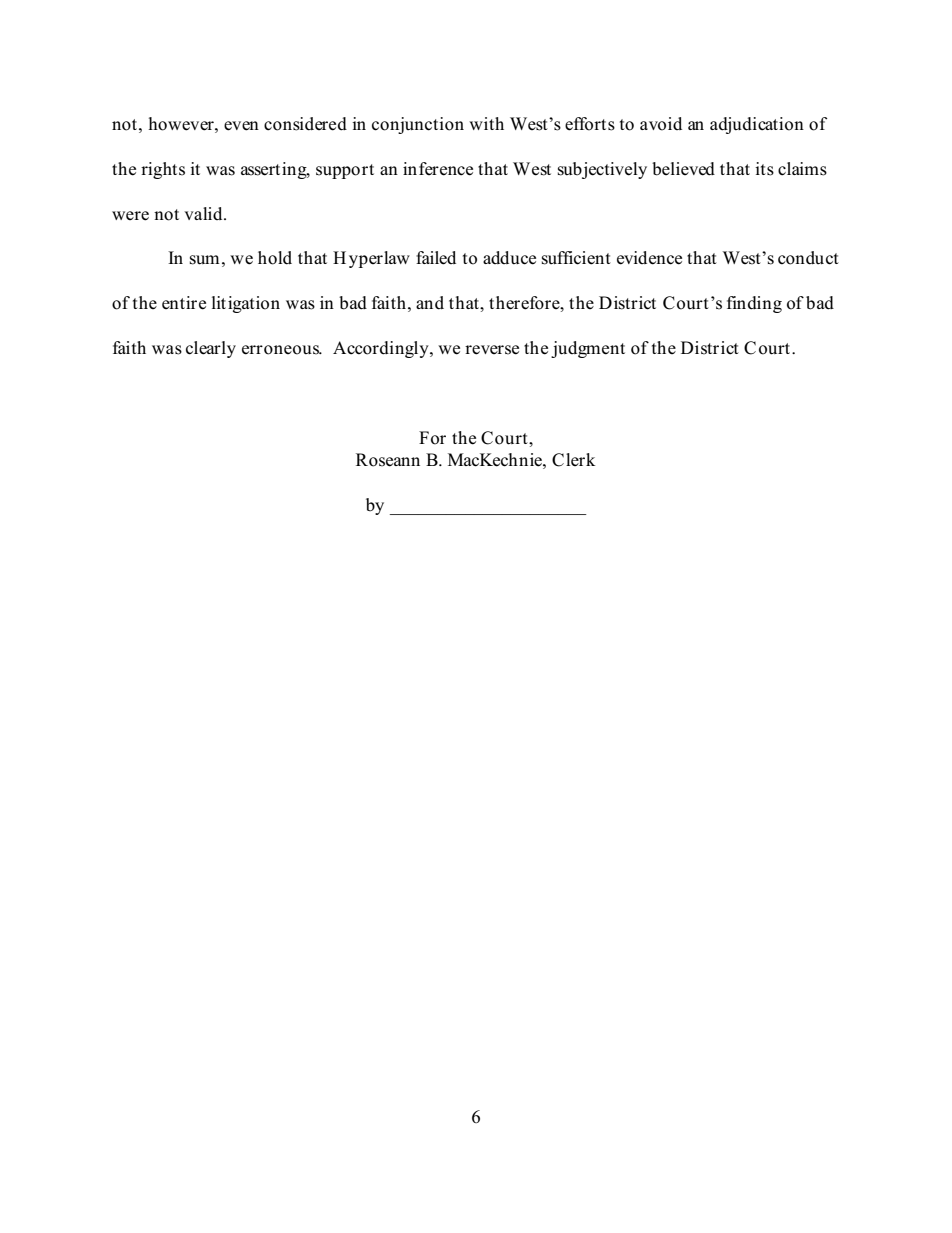  I want to click on even, so click(241, 126).
